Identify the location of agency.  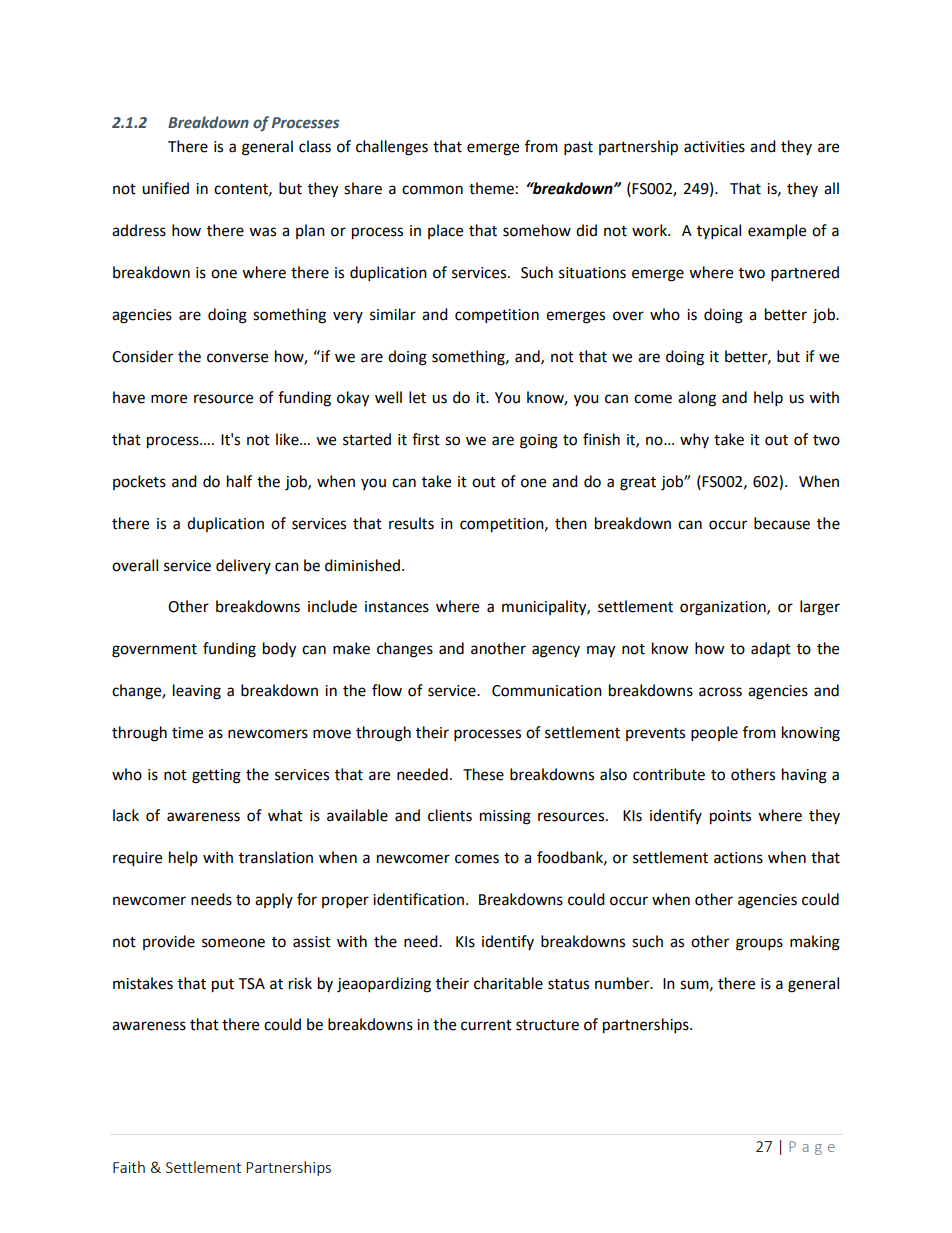
(556, 651).
